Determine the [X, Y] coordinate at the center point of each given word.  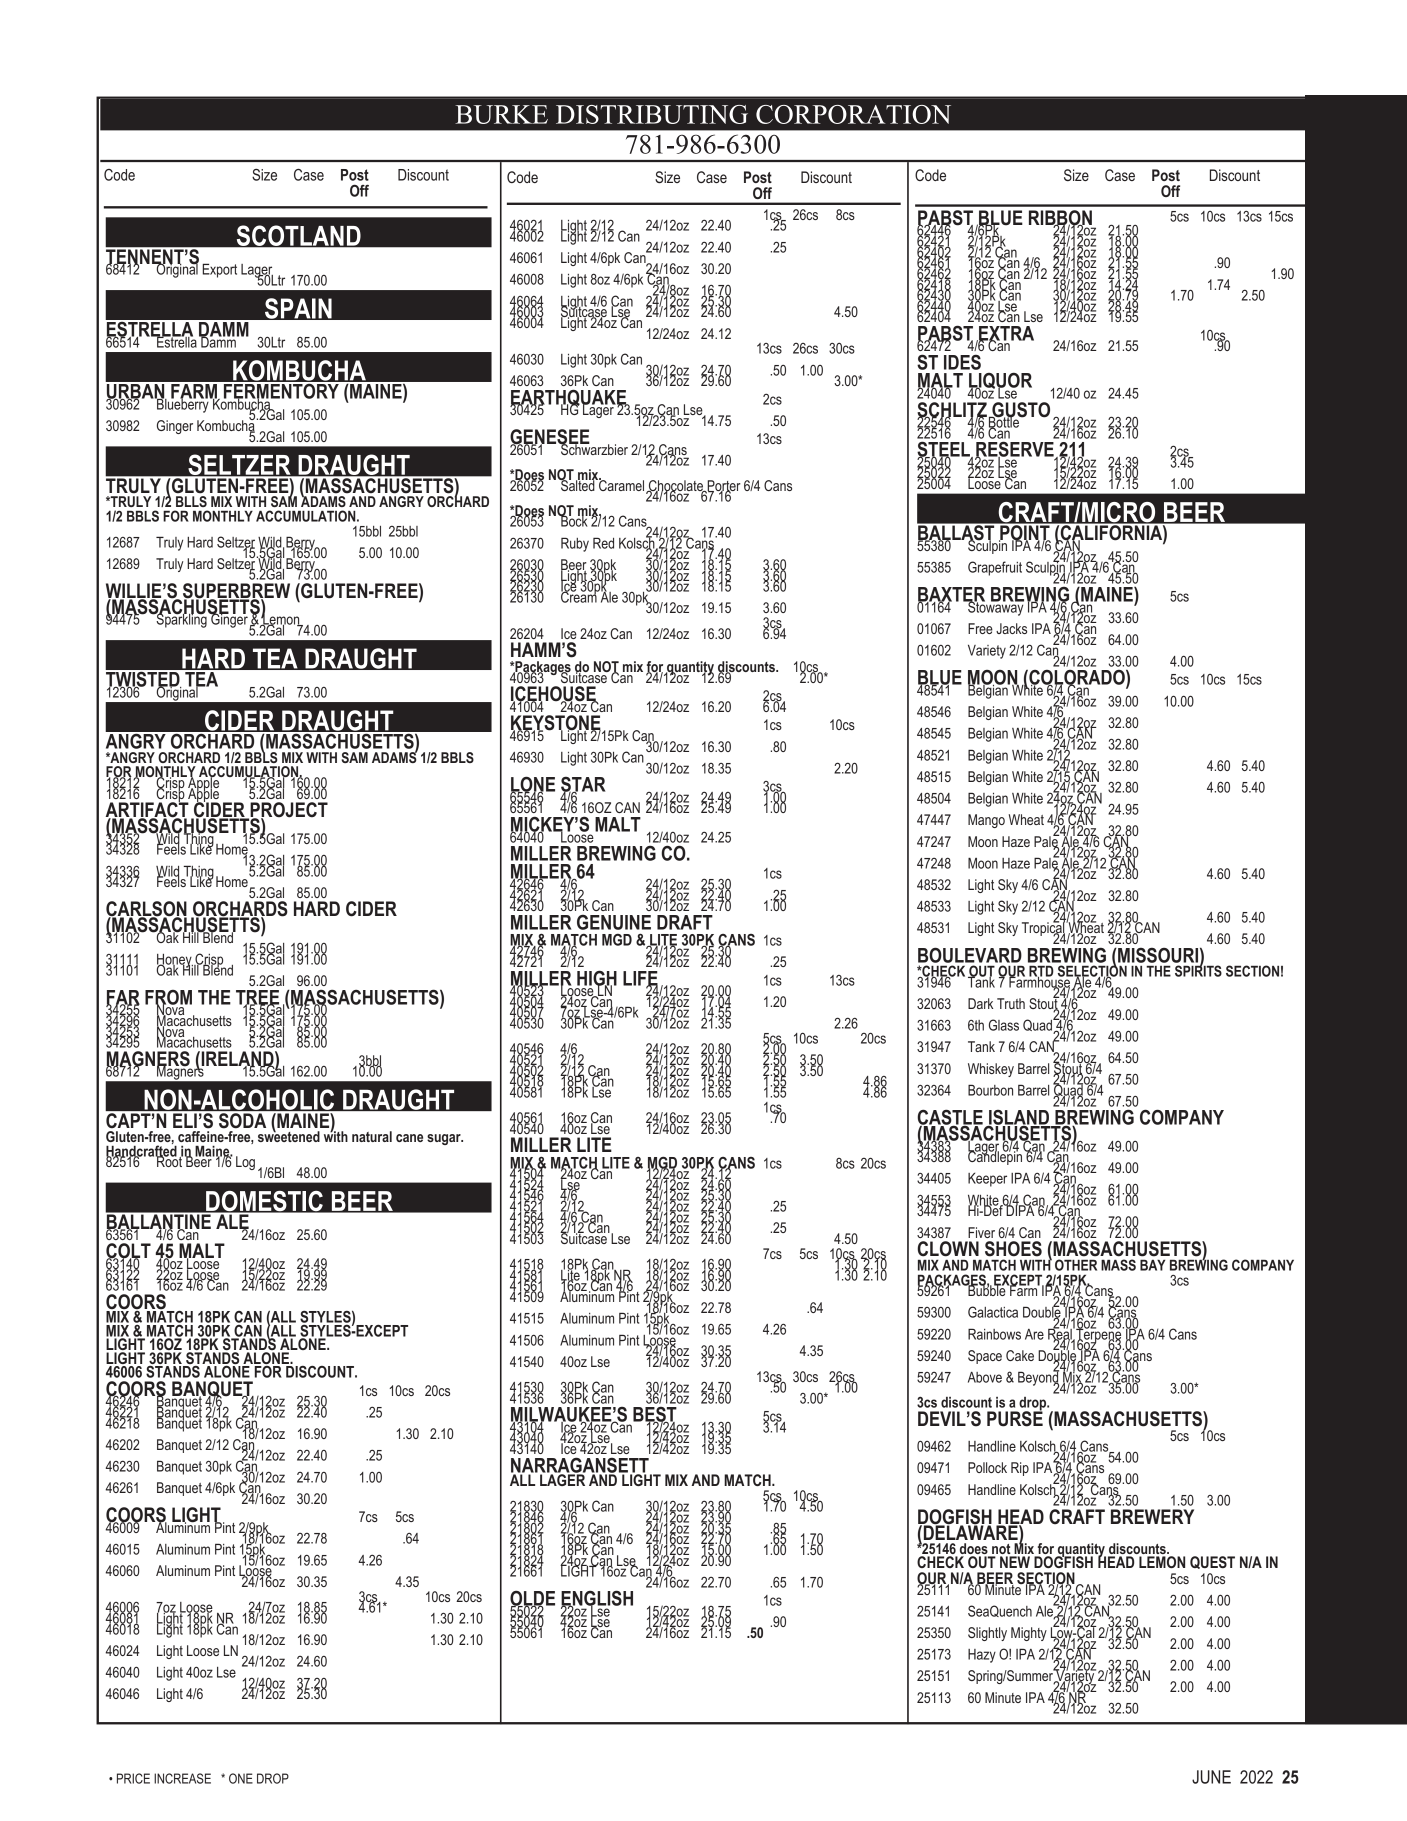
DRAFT [685, 922]
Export [219, 270]
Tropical [1044, 929]
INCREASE [182, 1778]
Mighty [1029, 1634]
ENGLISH [597, 1599]
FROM [168, 998]
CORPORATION [853, 114]
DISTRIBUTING [652, 114]
